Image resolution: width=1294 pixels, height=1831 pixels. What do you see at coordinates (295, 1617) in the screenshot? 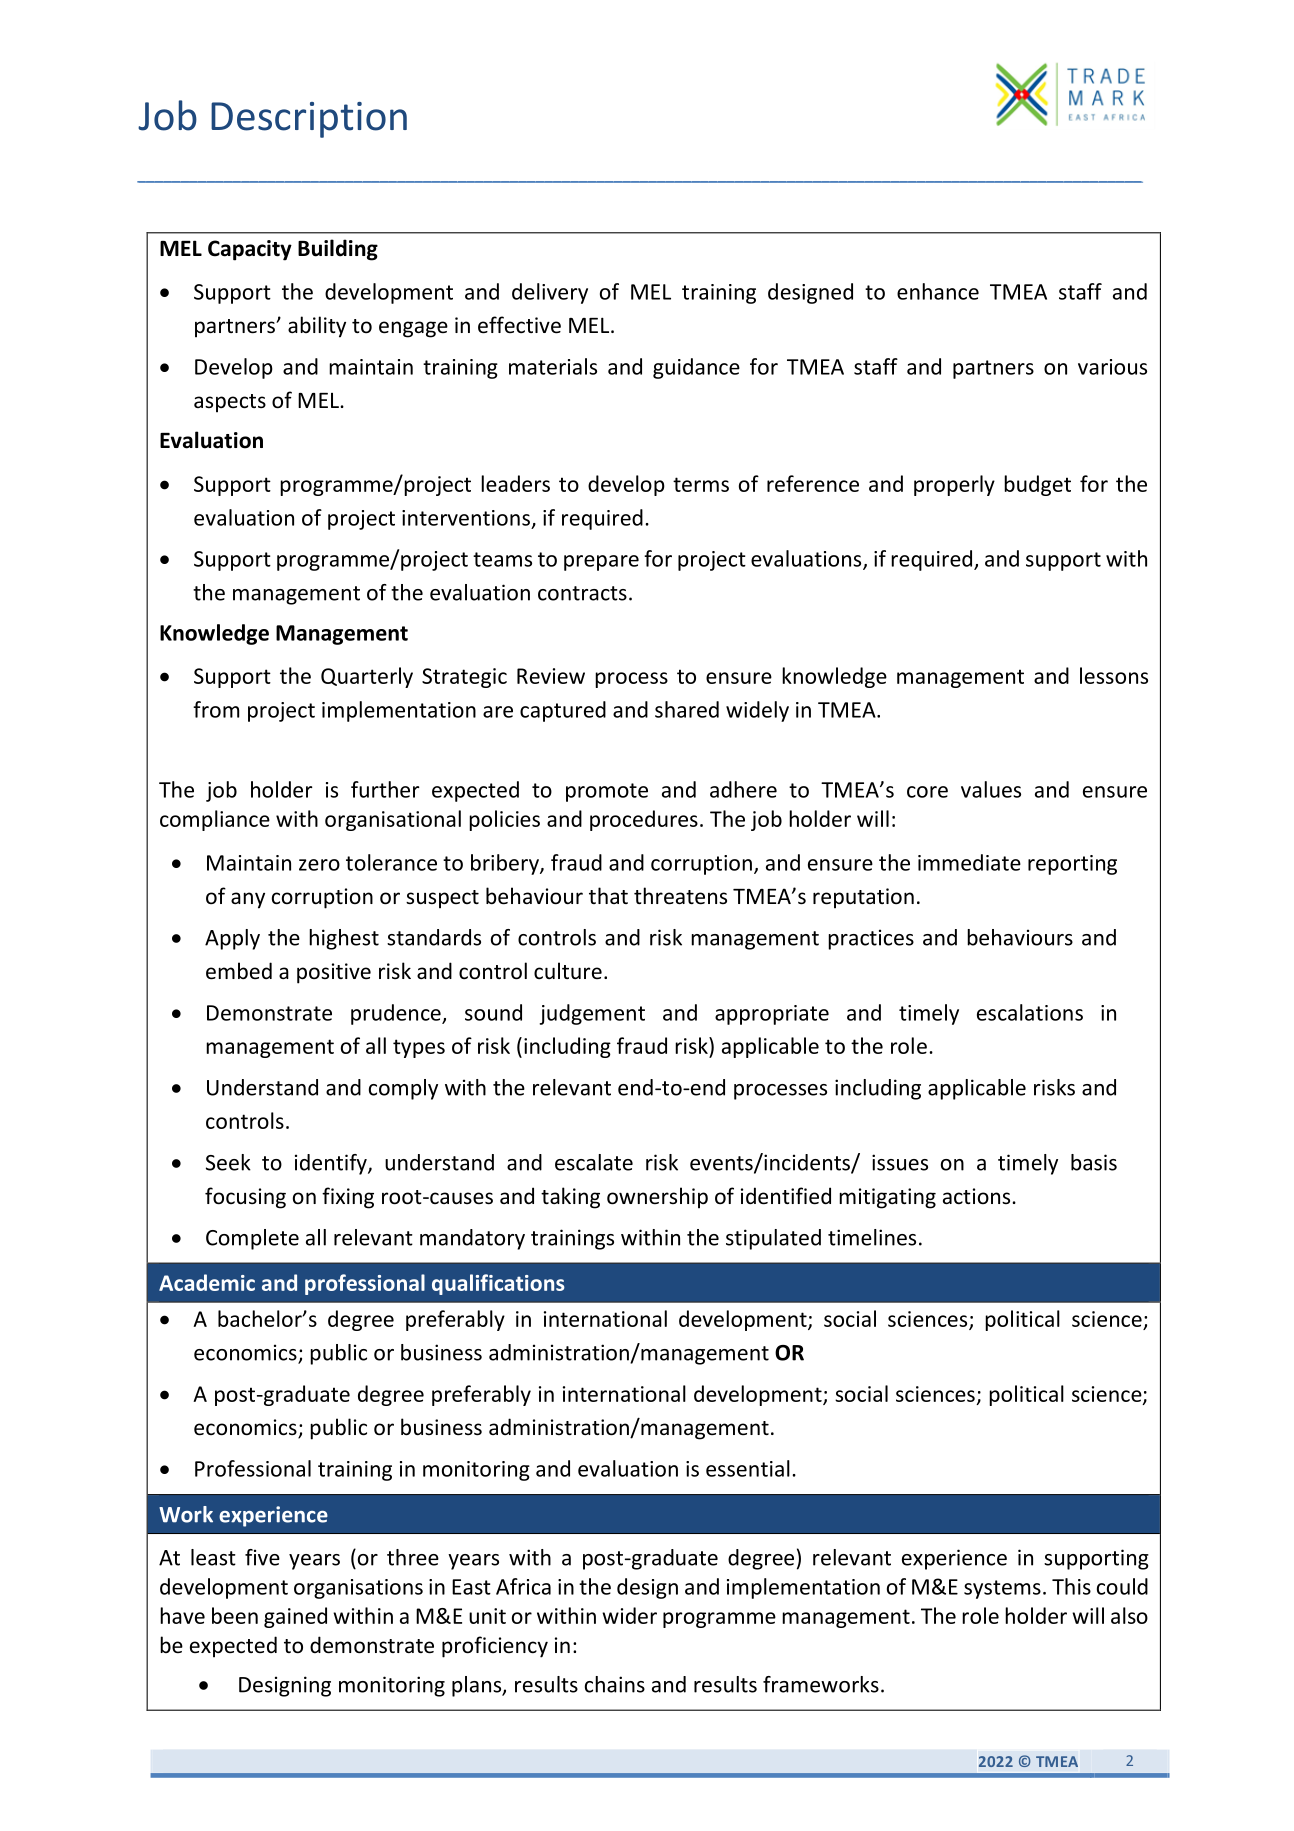
I see `gained` at bounding box center [295, 1617].
